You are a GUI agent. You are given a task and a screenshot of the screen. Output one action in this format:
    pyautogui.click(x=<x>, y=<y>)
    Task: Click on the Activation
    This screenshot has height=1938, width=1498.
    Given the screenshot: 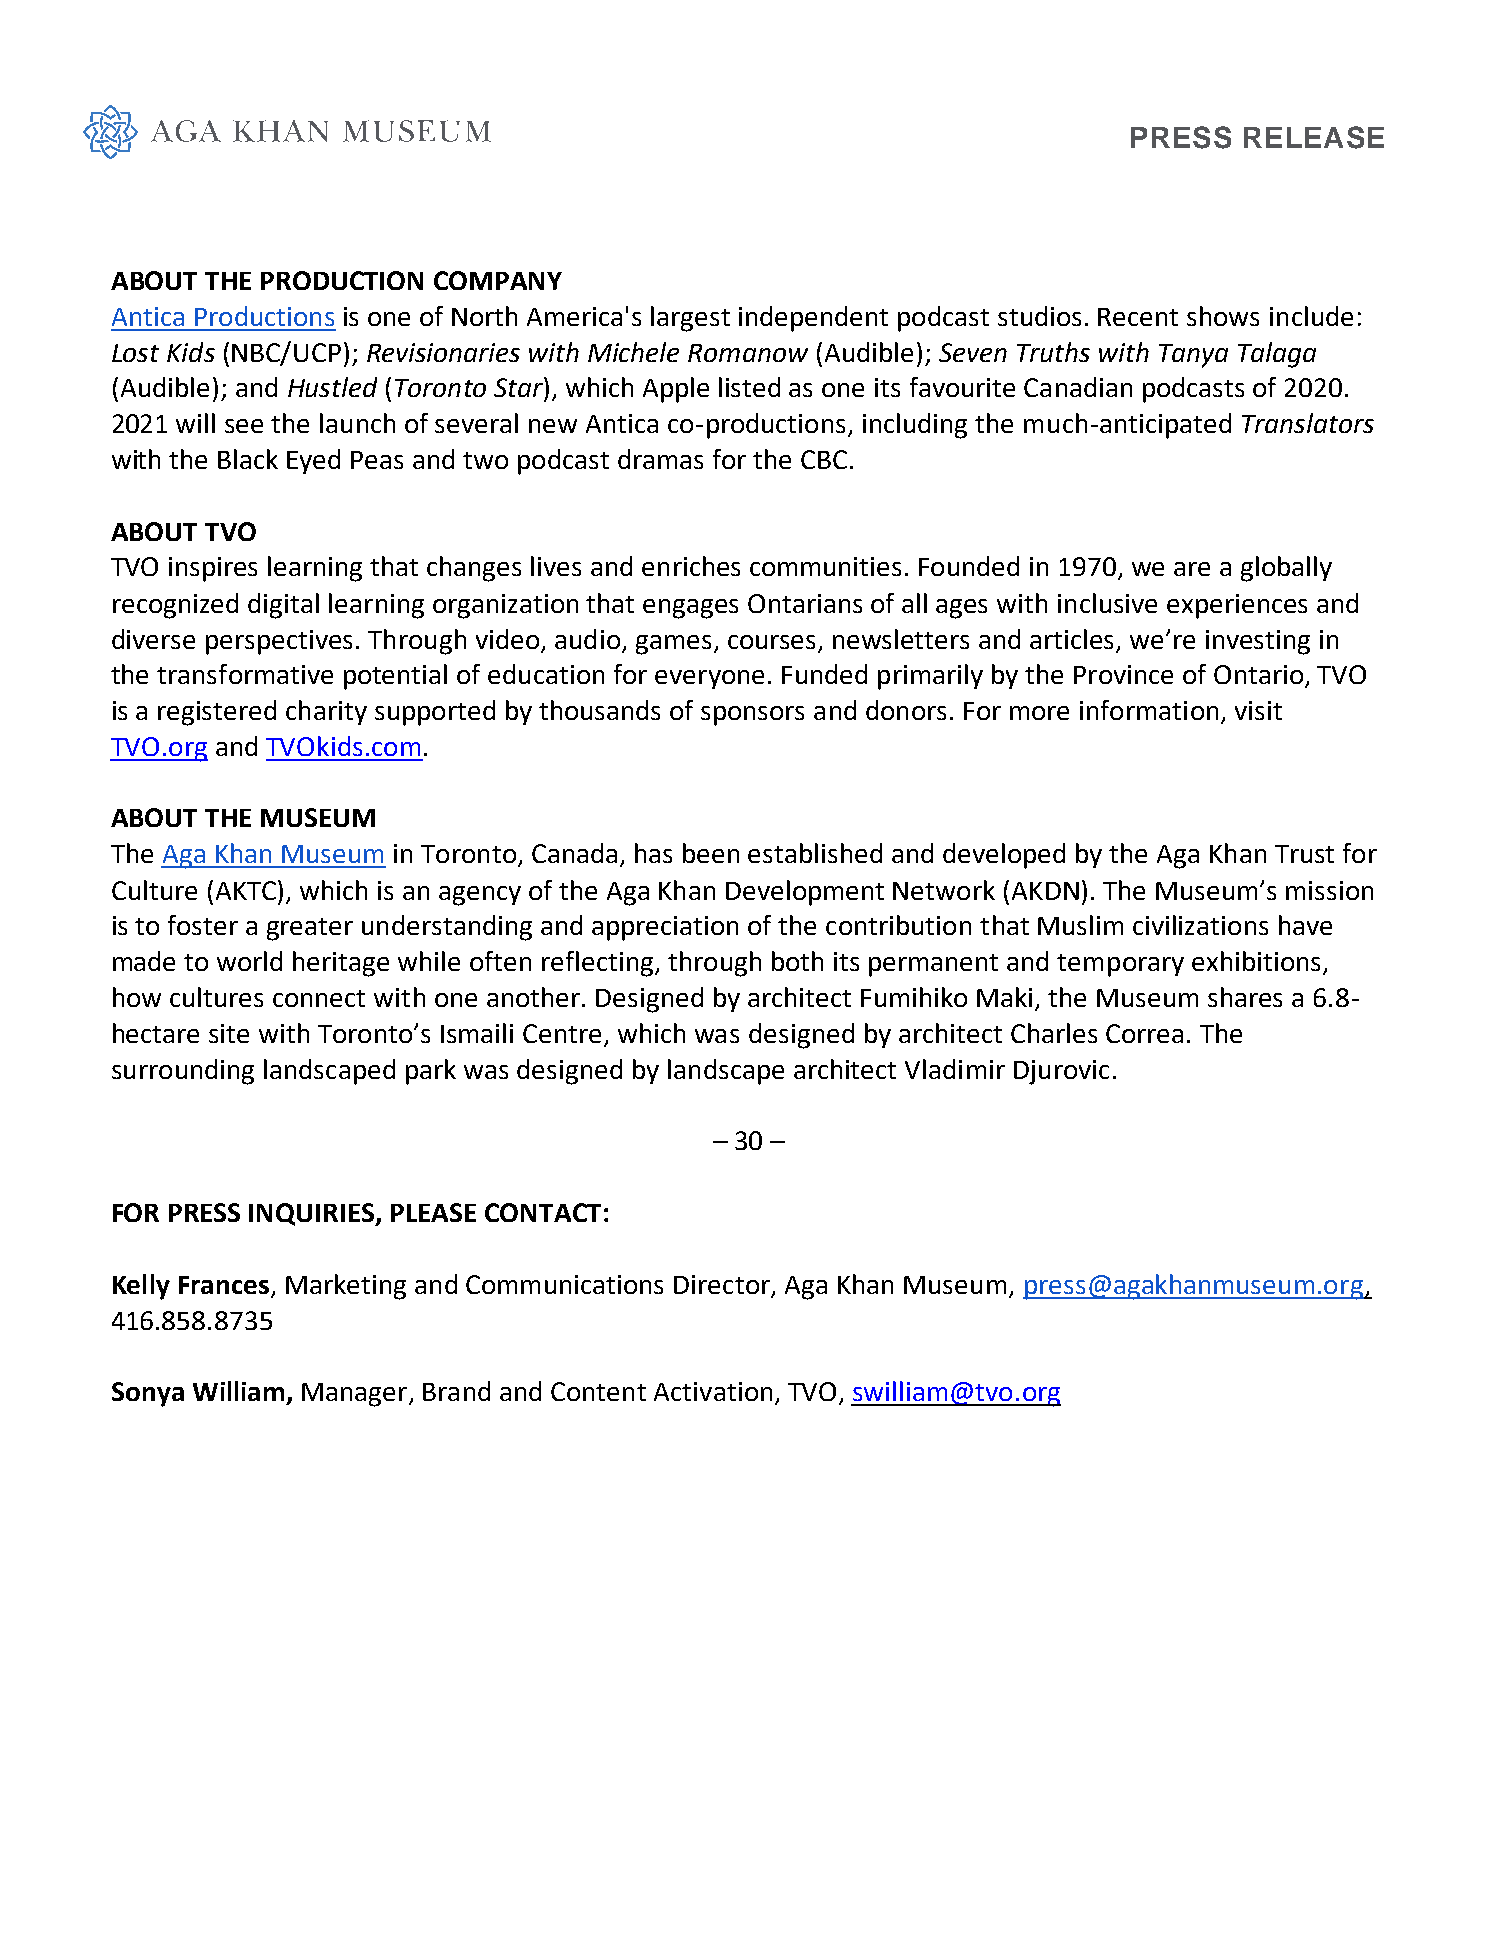 What is the action you would take?
    pyautogui.click(x=713, y=1391)
